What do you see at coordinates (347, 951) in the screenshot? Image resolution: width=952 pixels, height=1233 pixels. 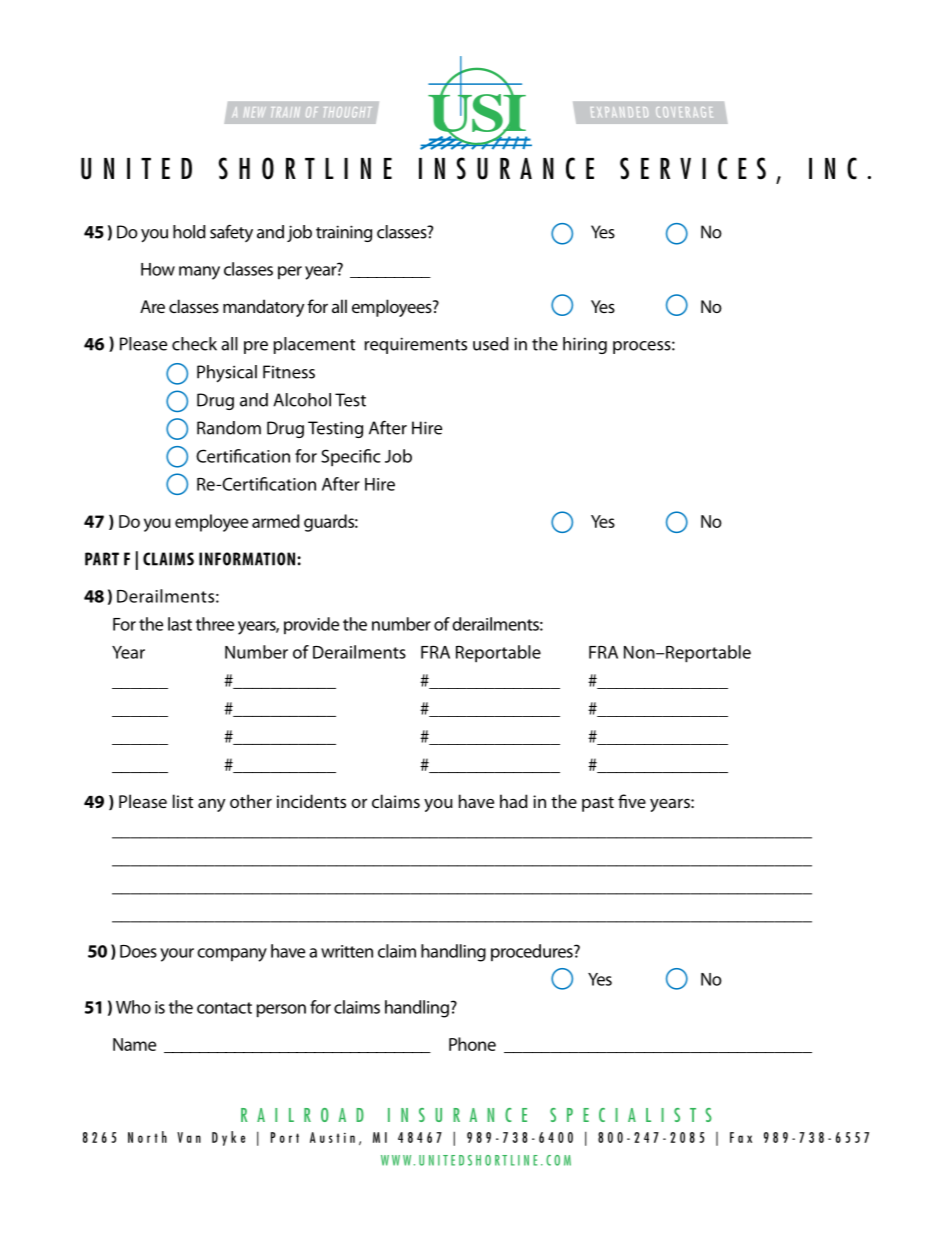 I see `written` at bounding box center [347, 951].
